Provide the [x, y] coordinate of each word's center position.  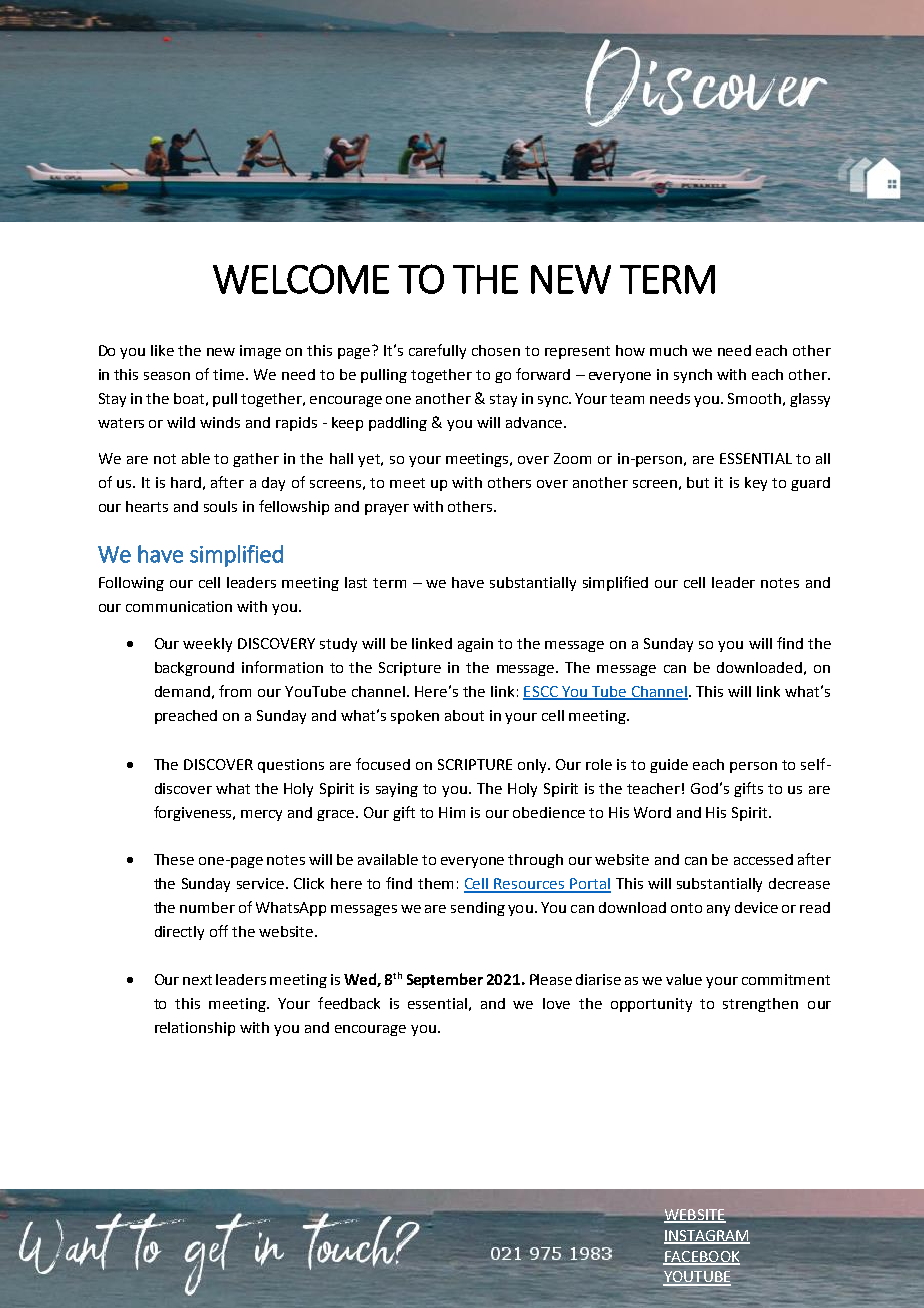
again [475, 645]
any [718, 910]
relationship [195, 1029]
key [756, 484]
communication [179, 606]
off [219, 931]
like [162, 350]
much [668, 350]
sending [478, 909]
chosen [496, 350]
